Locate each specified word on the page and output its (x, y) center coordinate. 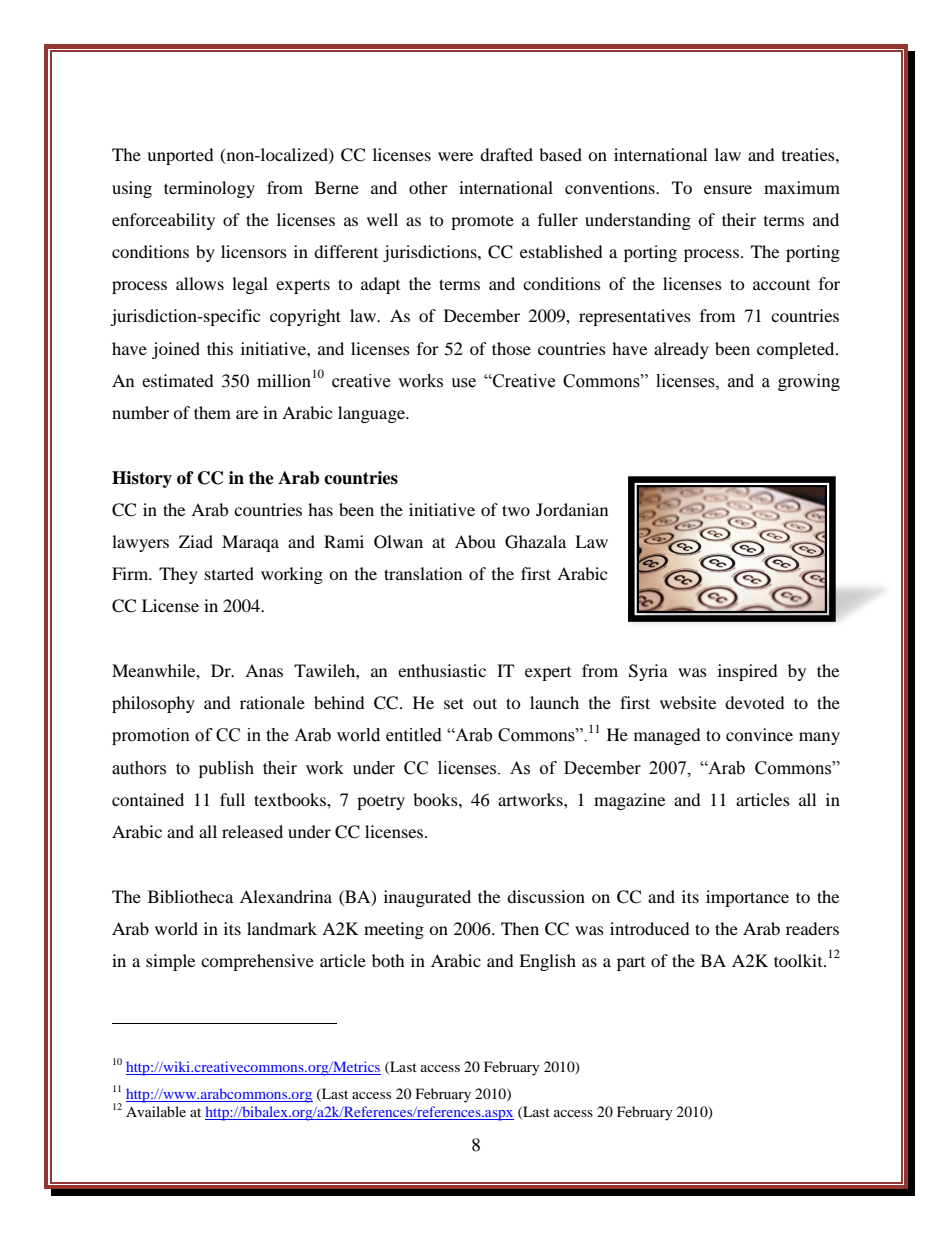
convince (759, 734)
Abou (475, 541)
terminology (209, 189)
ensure (728, 189)
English (547, 962)
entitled (414, 735)
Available (156, 1111)
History (142, 479)
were (455, 156)
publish (226, 769)
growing (809, 382)
